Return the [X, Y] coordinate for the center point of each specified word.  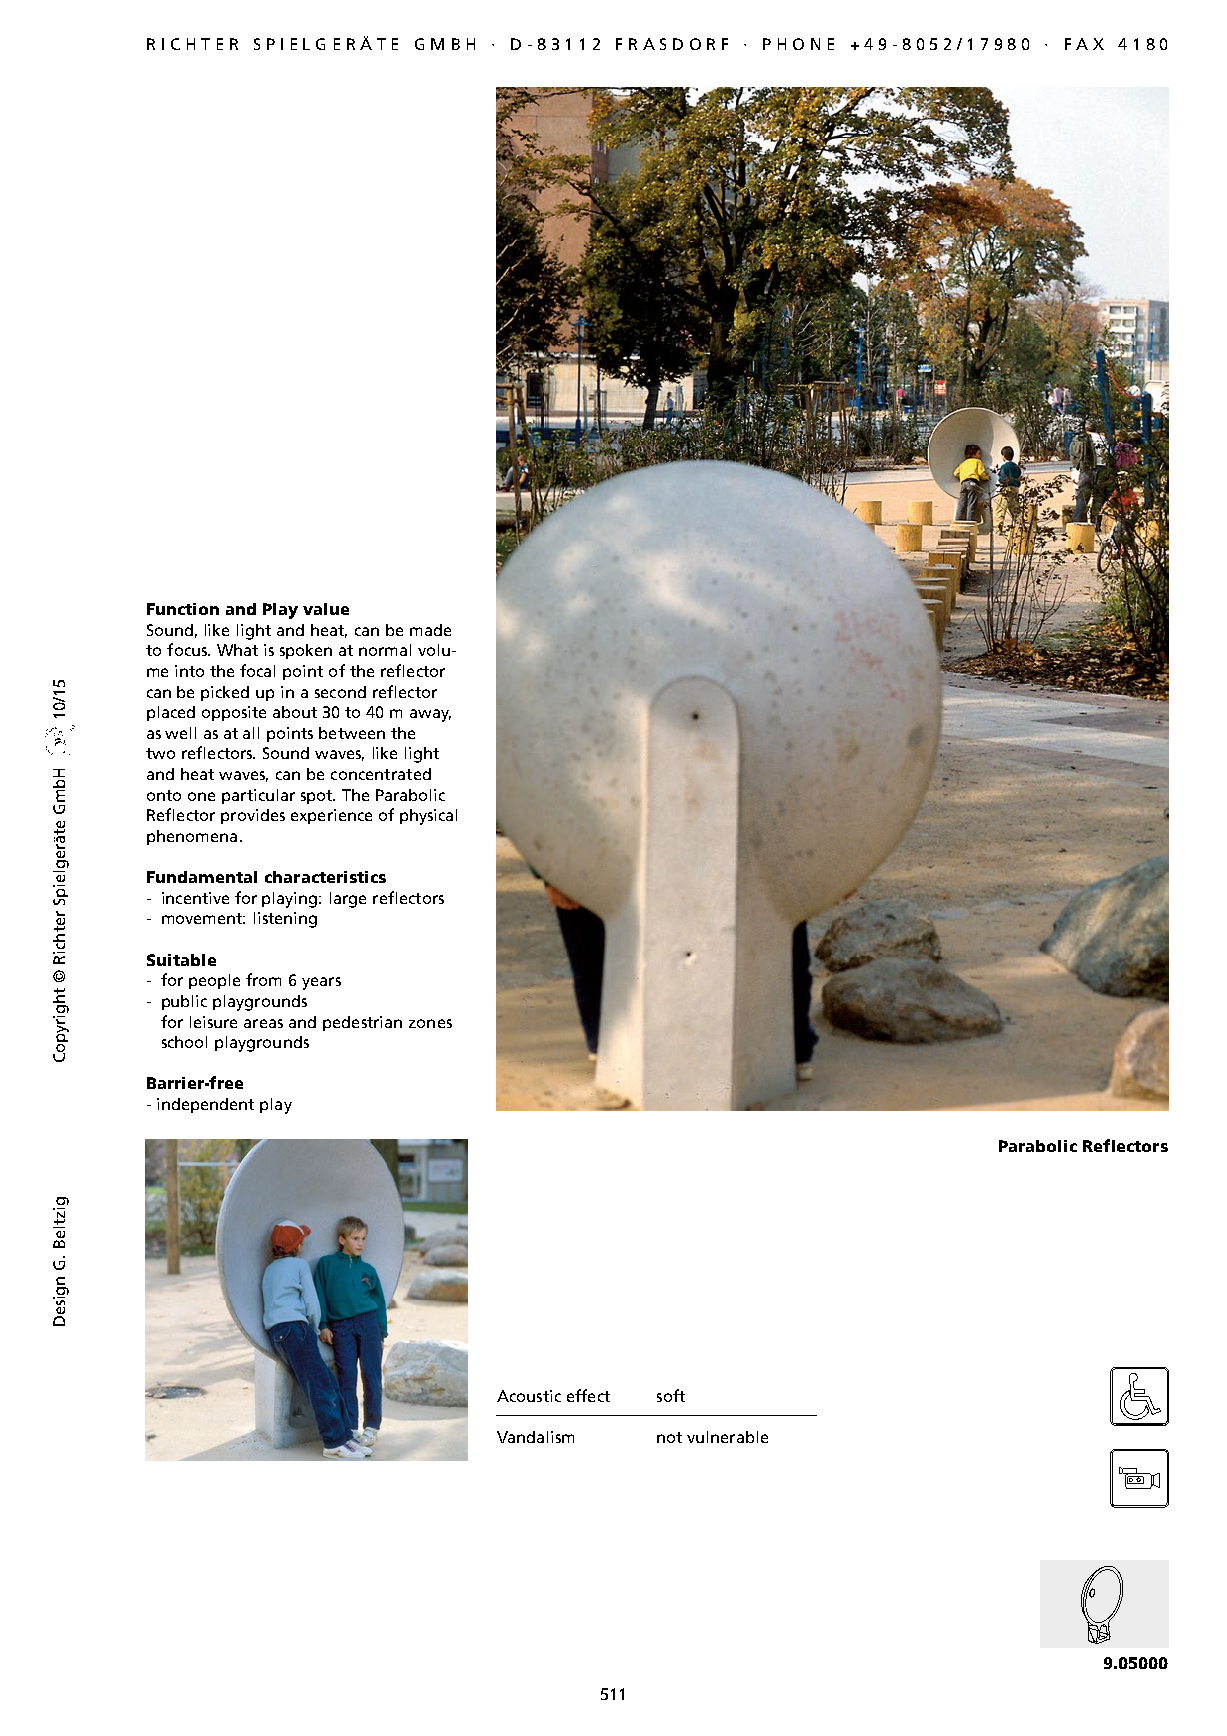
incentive [195, 898]
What [237, 650]
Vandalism [535, 1437]
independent [205, 1105]
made [430, 630]
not [669, 1437]
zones [430, 1023]
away [430, 715]
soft [671, 1395]
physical [428, 817]
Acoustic [529, 1396]
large [348, 900]
